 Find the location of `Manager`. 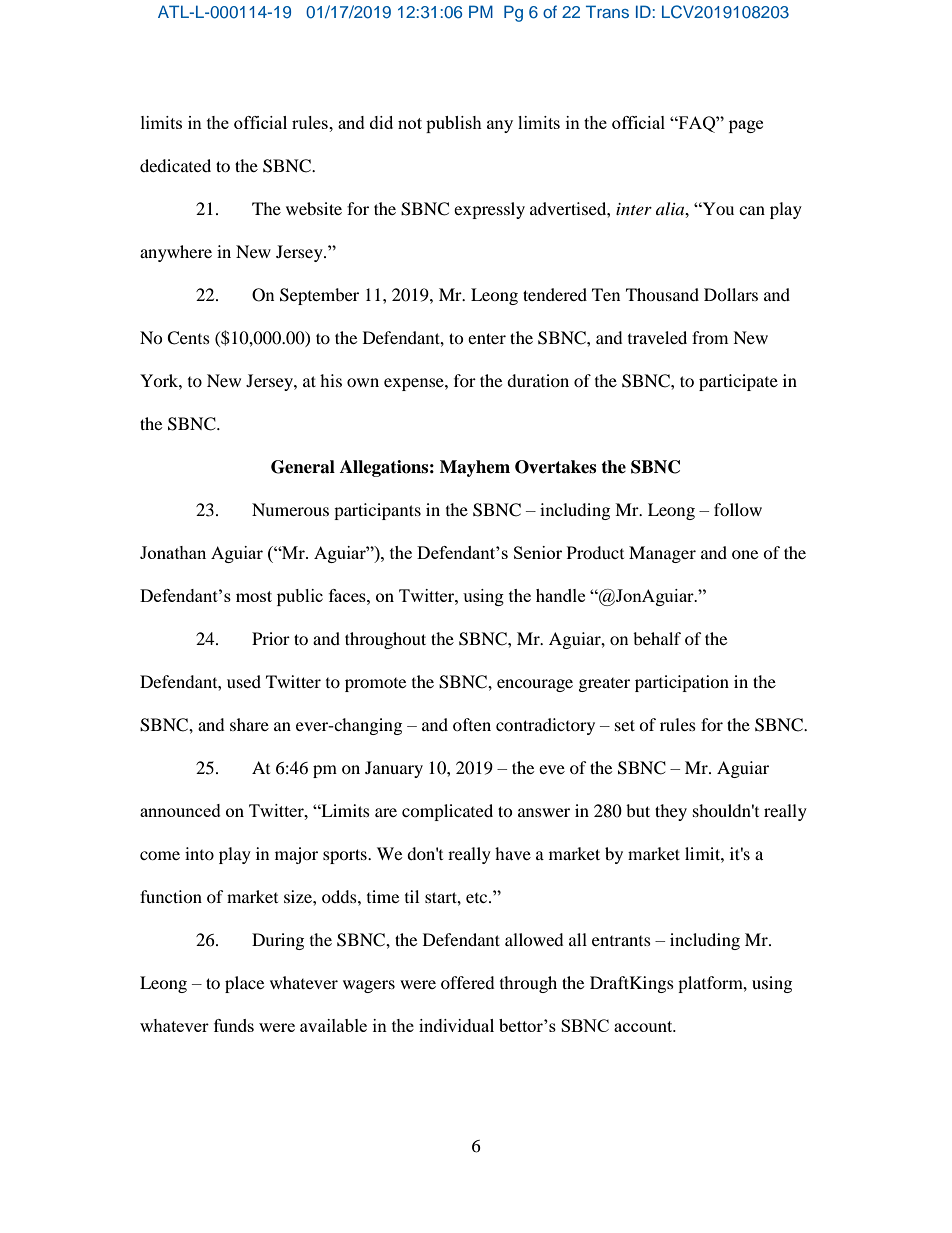

Manager is located at coordinates (662, 554).
